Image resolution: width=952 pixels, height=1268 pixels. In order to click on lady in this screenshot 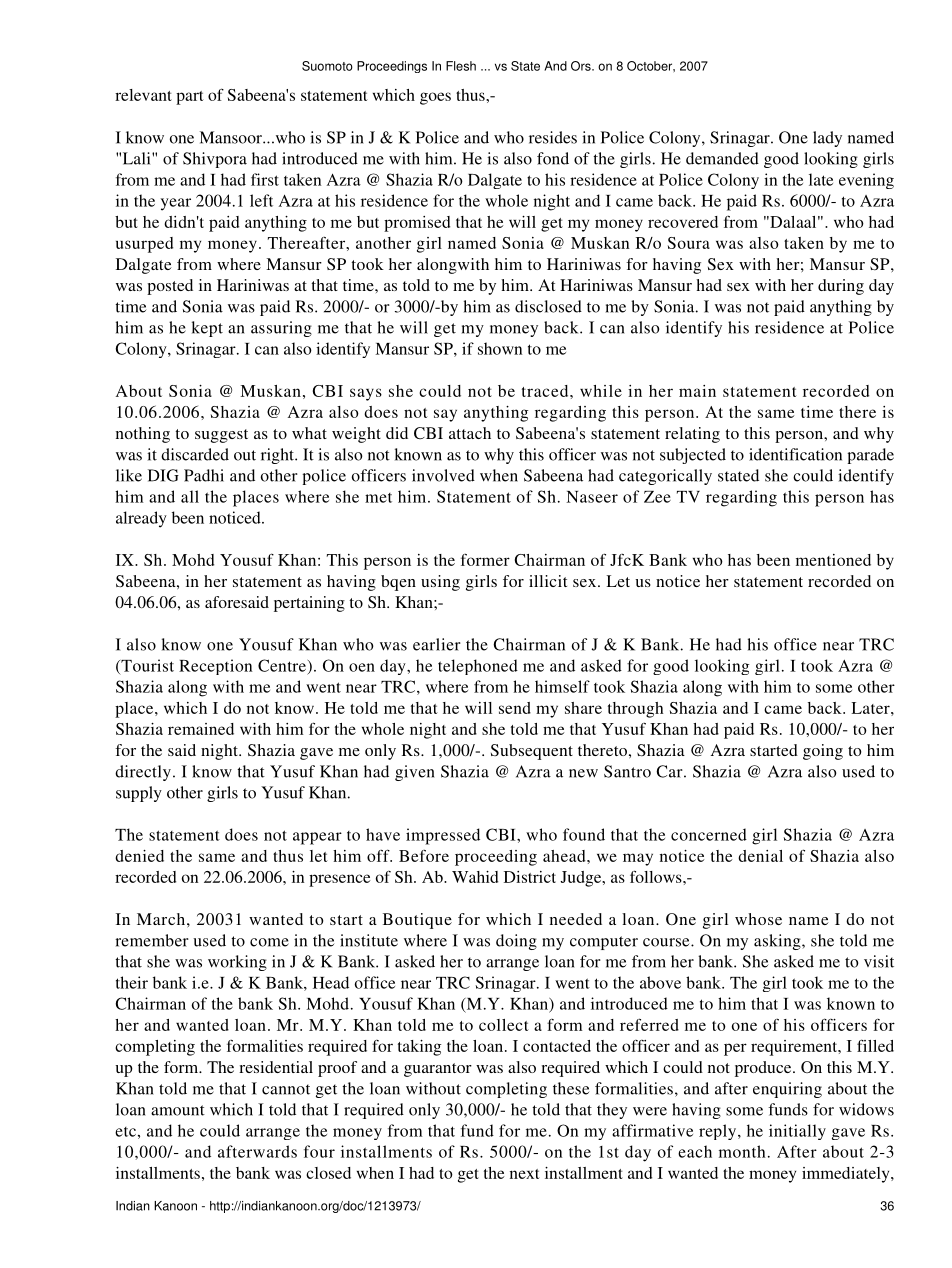, I will do `click(827, 139)`.
